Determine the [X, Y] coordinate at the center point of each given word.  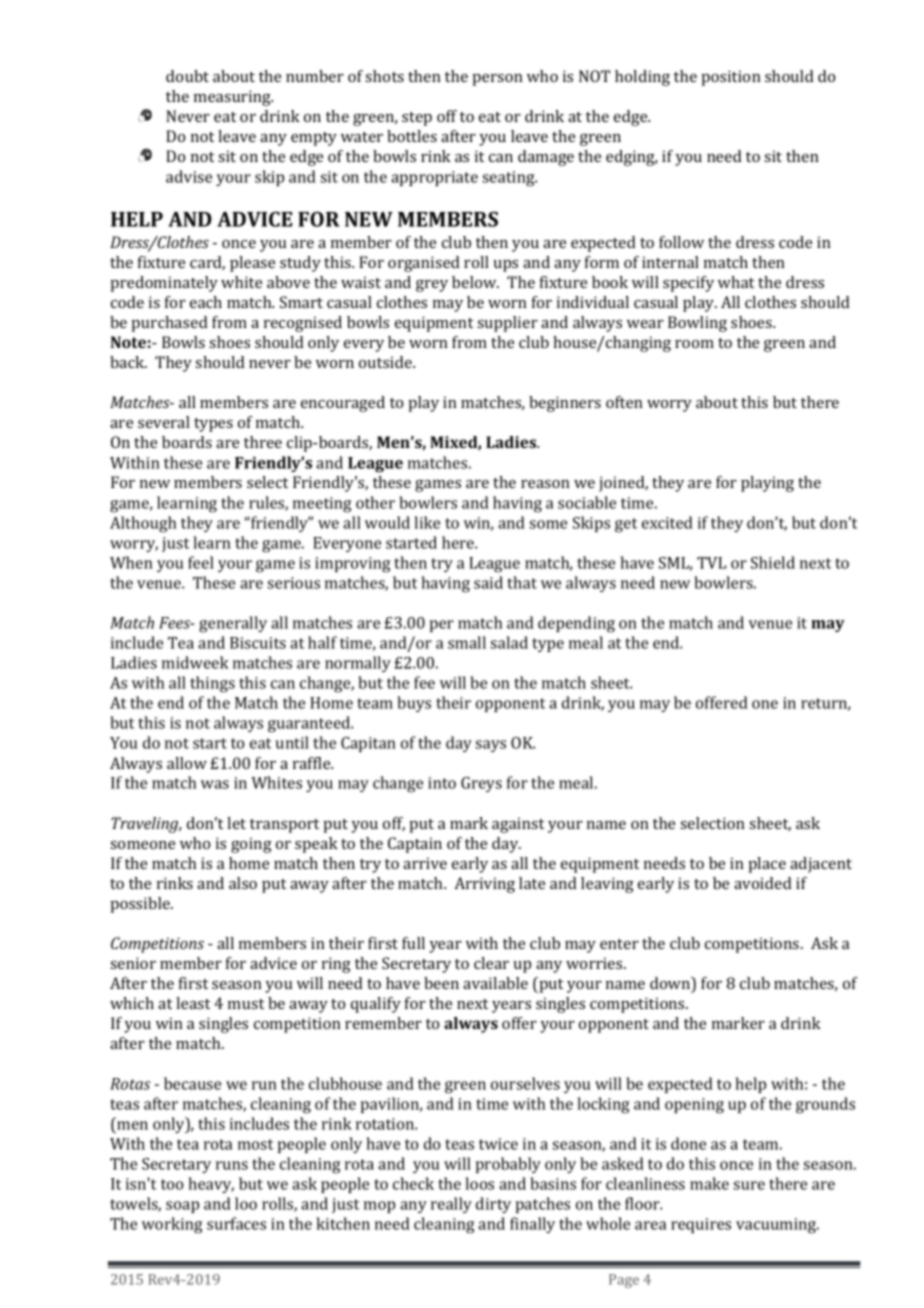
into [442, 783]
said [488, 582]
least [193, 1003]
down [671, 984]
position [731, 78]
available [495, 983]
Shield [773, 562]
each [206, 302]
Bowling [697, 324]
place [767, 865]
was [215, 784]
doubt [187, 76]
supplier [507, 324]
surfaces [236, 1223]
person [498, 80]
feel [201, 562]
